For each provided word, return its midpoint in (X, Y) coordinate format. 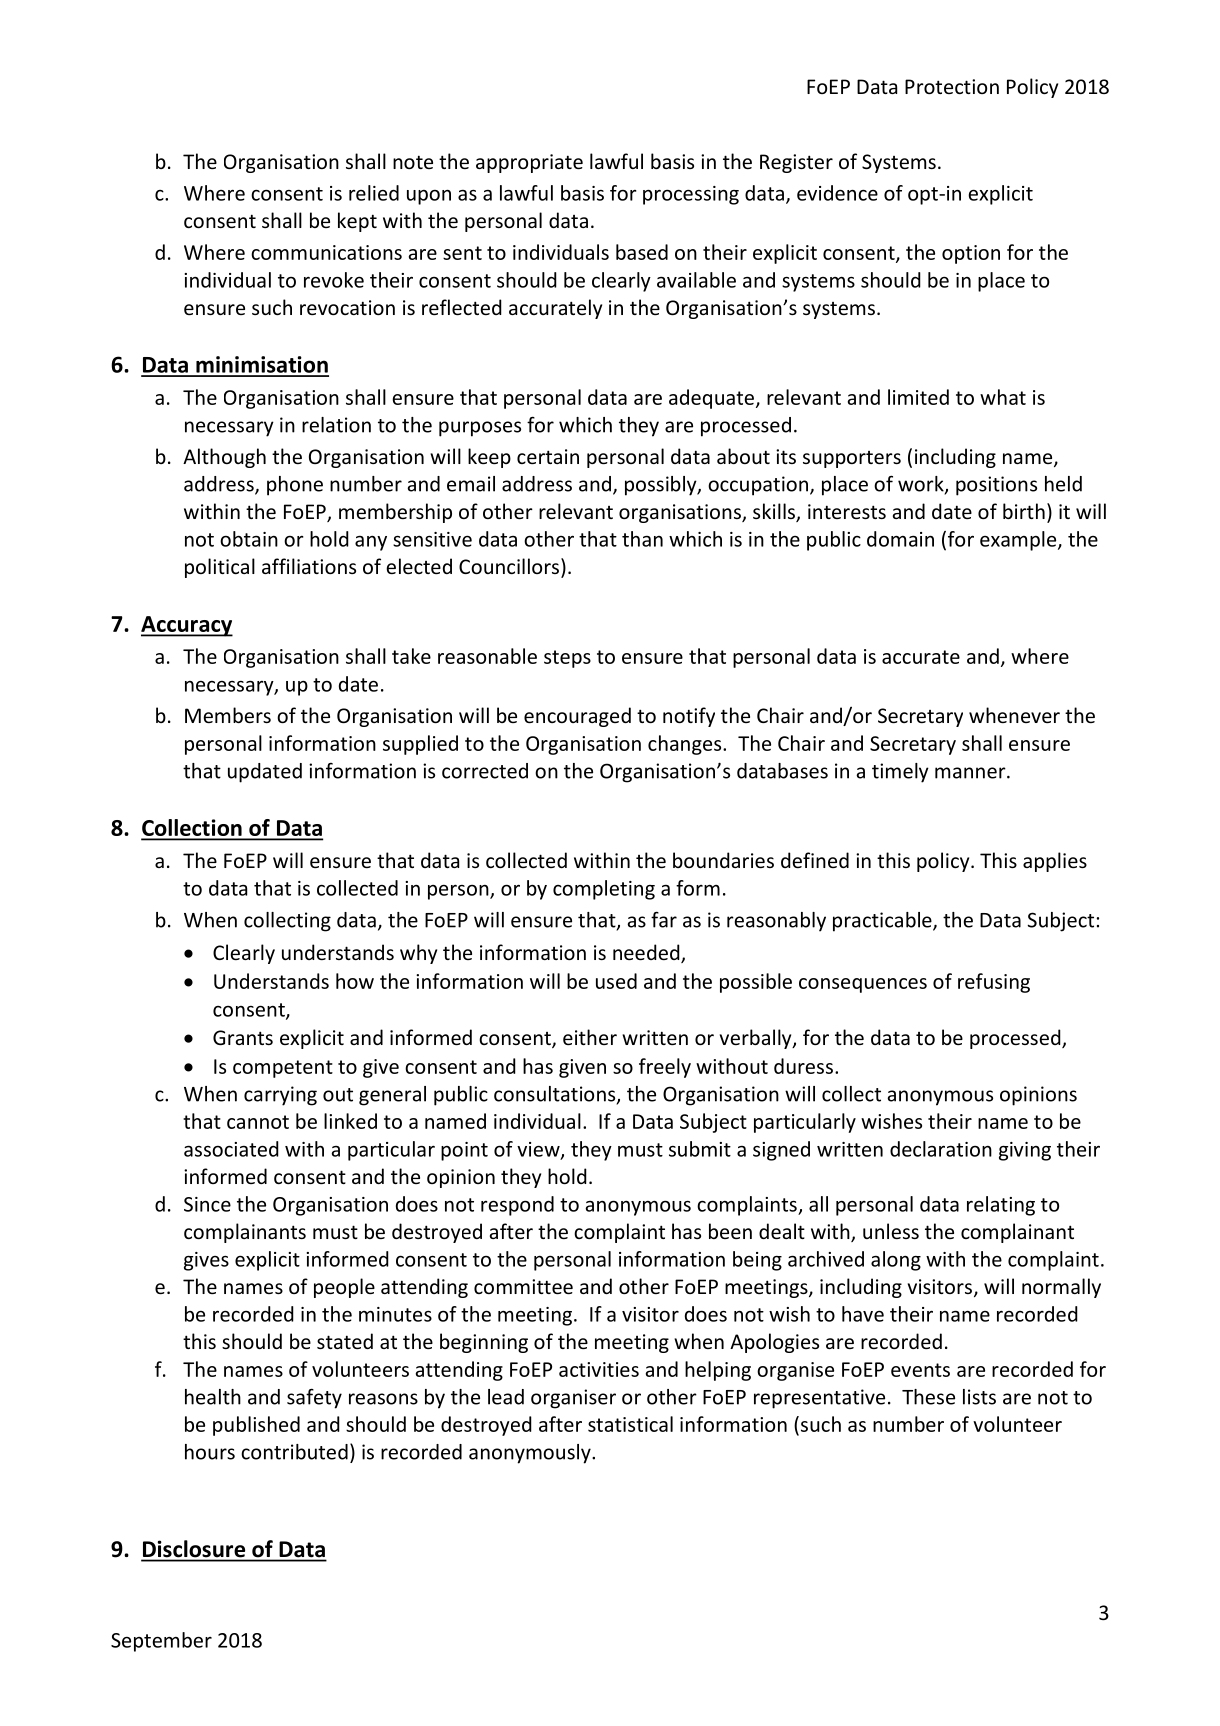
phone (295, 486)
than (642, 539)
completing (604, 890)
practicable (883, 922)
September (161, 1642)
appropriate (529, 163)
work (922, 485)
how (355, 981)
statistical (630, 1424)
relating (1001, 1206)
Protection (952, 86)
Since (207, 1204)
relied (374, 193)
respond (517, 1206)
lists (979, 1397)
